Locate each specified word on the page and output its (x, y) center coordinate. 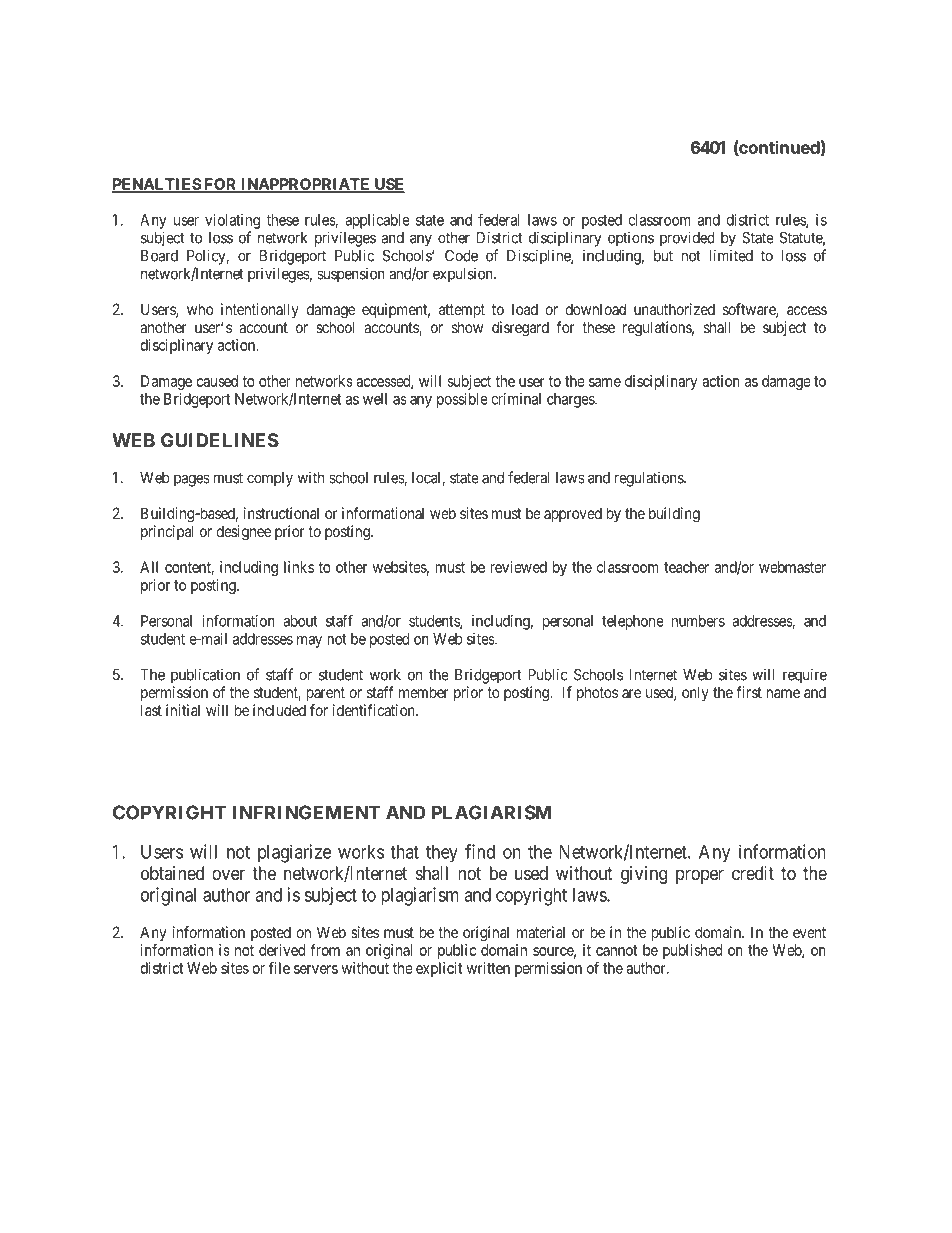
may (309, 642)
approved (573, 514)
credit (753, 873)
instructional (281, 513)
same (605, 382)
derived (282, 950)
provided (687, 239)
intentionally (260, 310)
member (424, 692)
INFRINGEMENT (307, 812)
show (467, 327)
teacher (686, 567)
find (480, 851)
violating (232, 221)
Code (461, 256)
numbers (698, 621)
